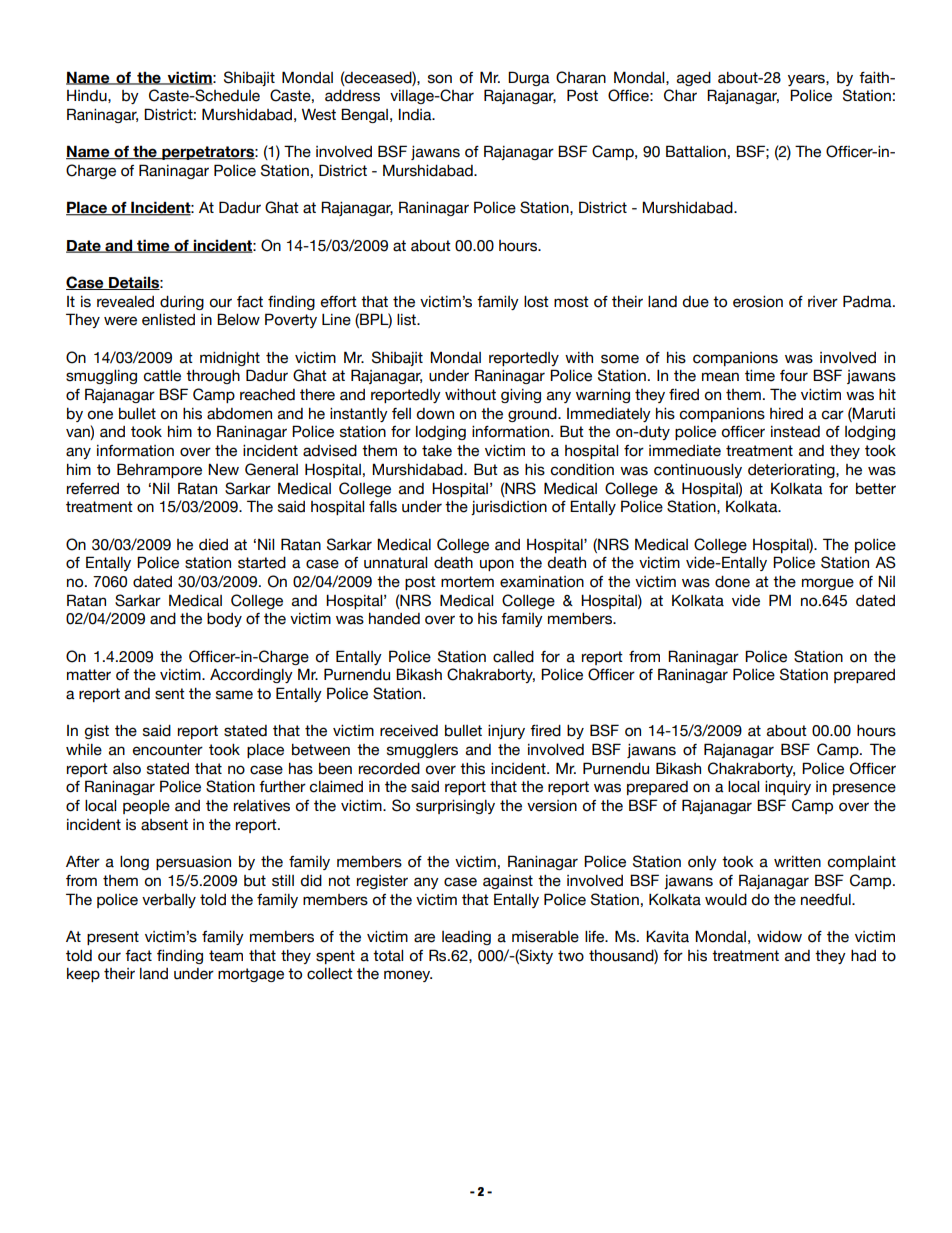 This screenshot has width=952, height=1233. What do you see at coordinates (792, 471) in the screenshot?
I see `deteriorating` at bounding box center [792, 471].
